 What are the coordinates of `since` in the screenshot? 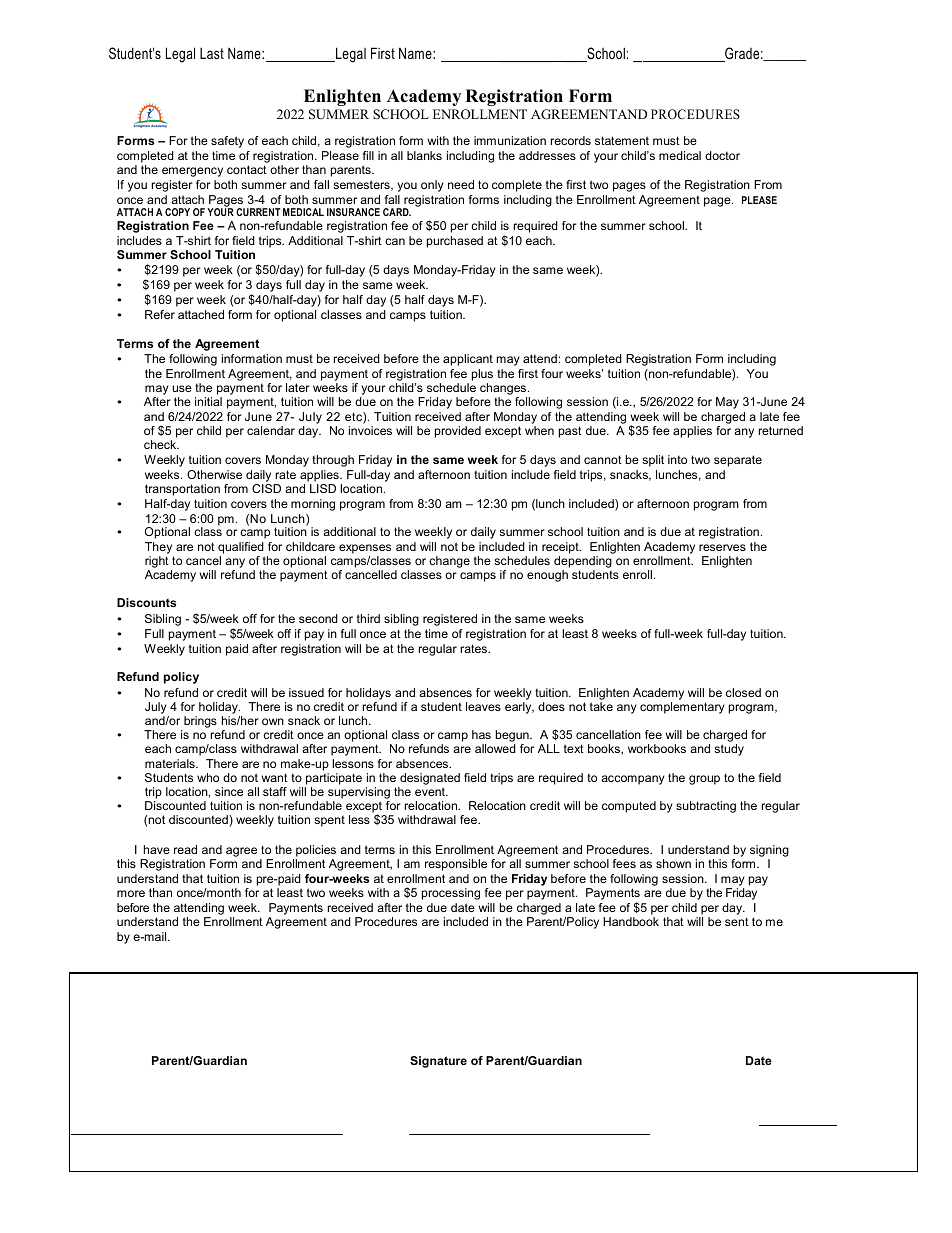 It's located at (229, 791).
